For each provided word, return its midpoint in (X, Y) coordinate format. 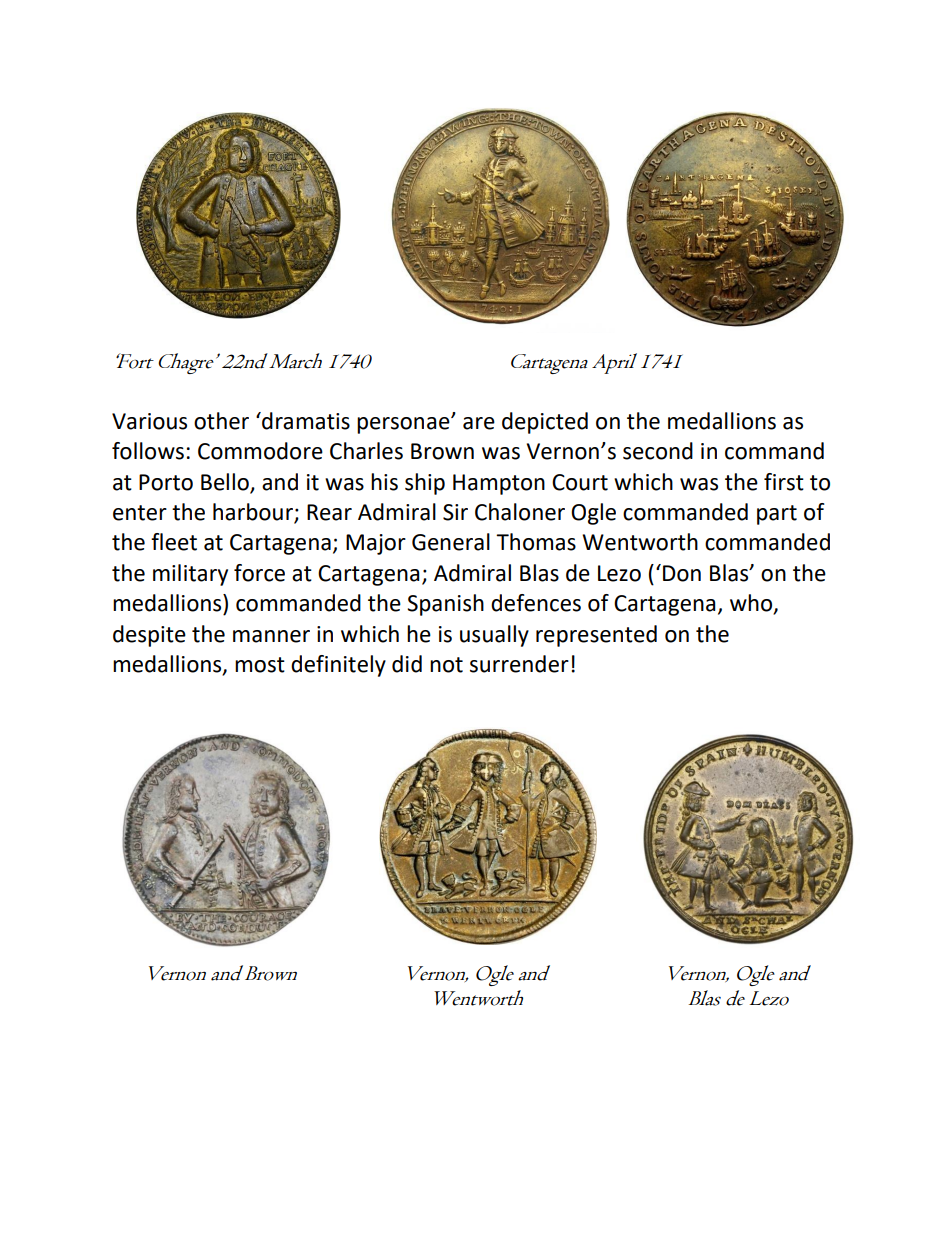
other (221, 421)
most (260, 665)
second (658, 451)
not (446, 665)
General (451, 542)
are (479, 423)
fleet (174, 542)
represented (596, 636)
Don (682, 573)
